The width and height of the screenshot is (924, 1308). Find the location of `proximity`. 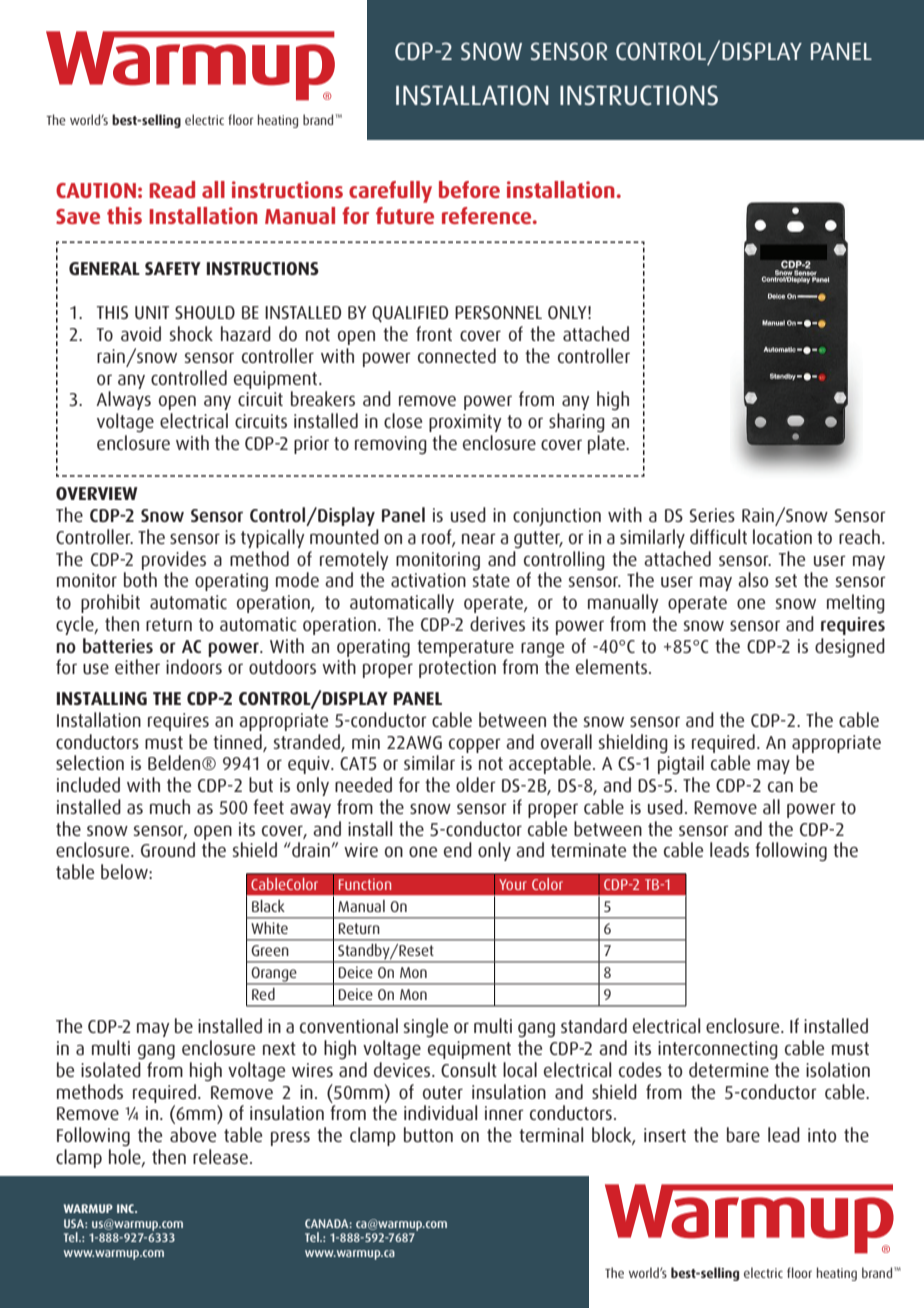

proximity is located at coordinates (465, 423).
